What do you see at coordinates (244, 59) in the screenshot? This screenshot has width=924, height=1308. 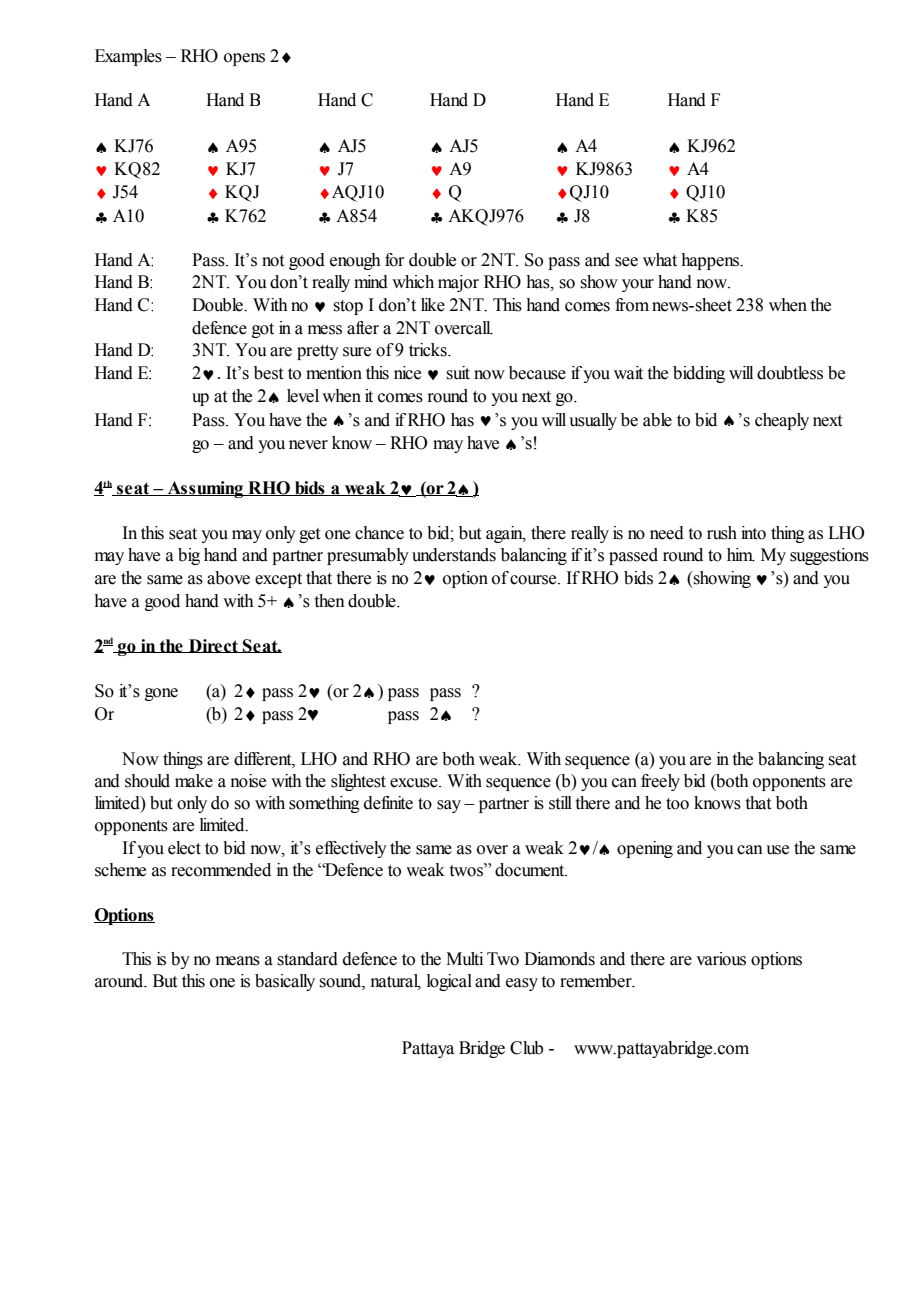 I see `opens` at bounding box center [244, 59].
